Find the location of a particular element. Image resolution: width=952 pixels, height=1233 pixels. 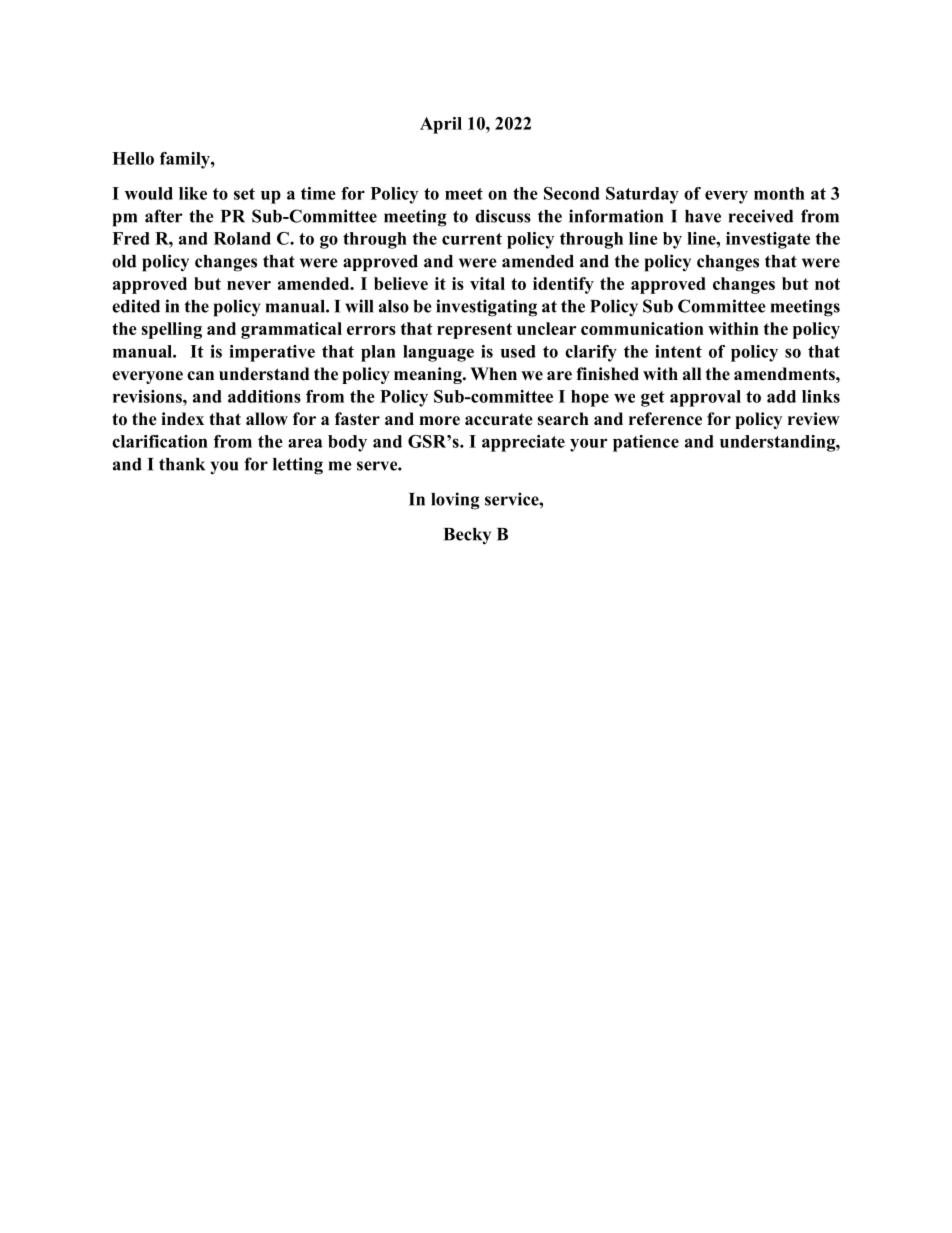

When is located at coordinates (493, 374).
